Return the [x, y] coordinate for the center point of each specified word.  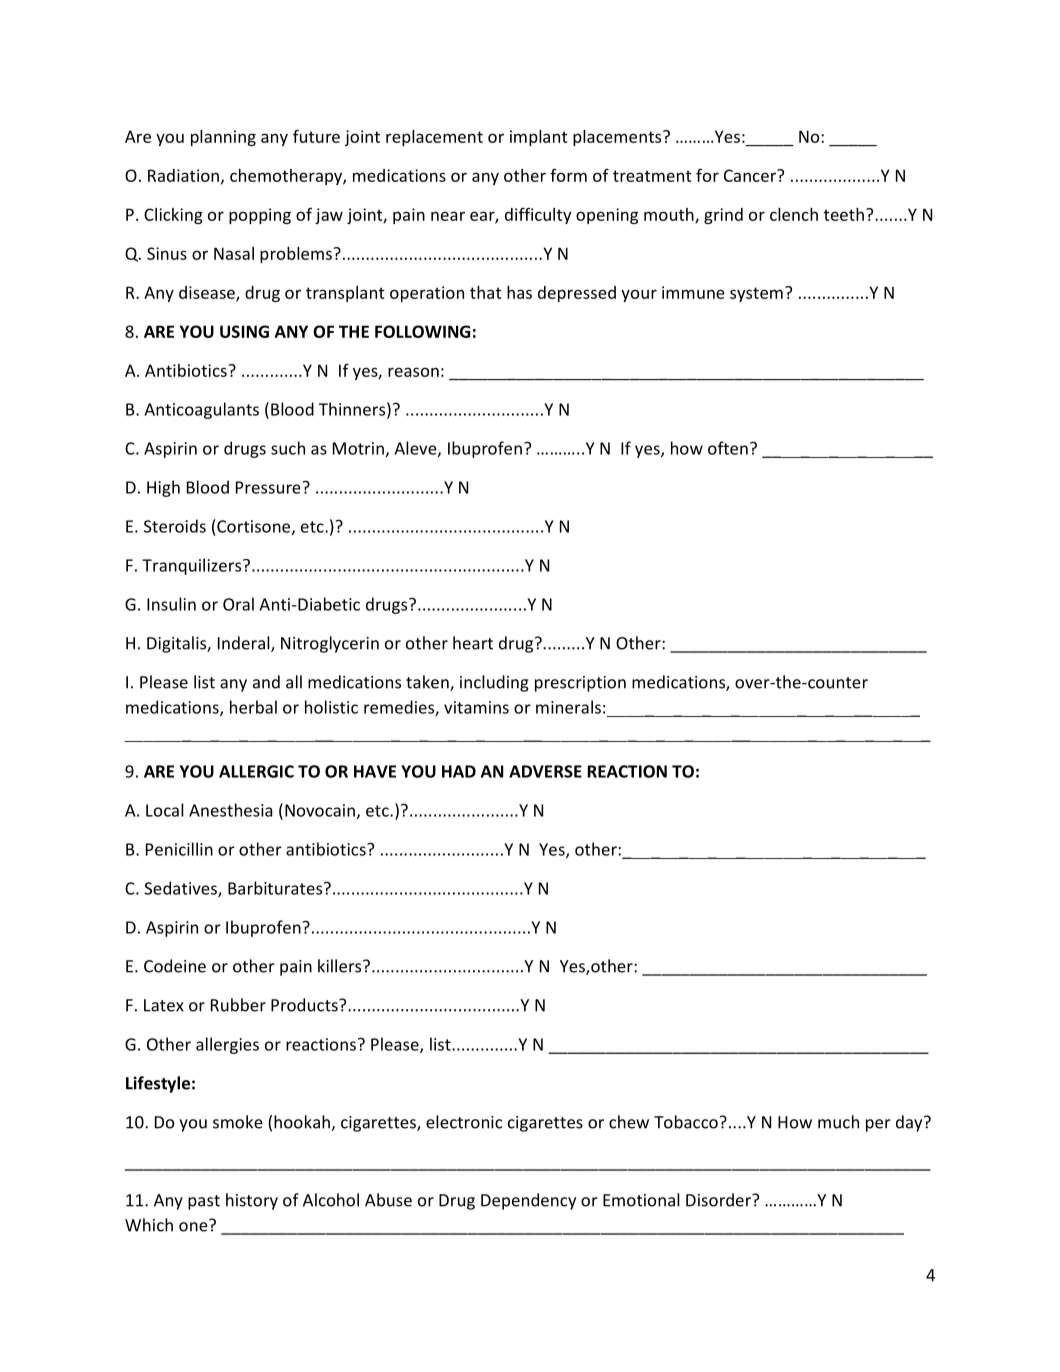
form [568, 175]
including [494, 683]
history [252, 1201]
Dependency [528, 1201]
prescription [580, 684]
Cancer [751, 175]
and [266, 682]
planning [223, 138]
